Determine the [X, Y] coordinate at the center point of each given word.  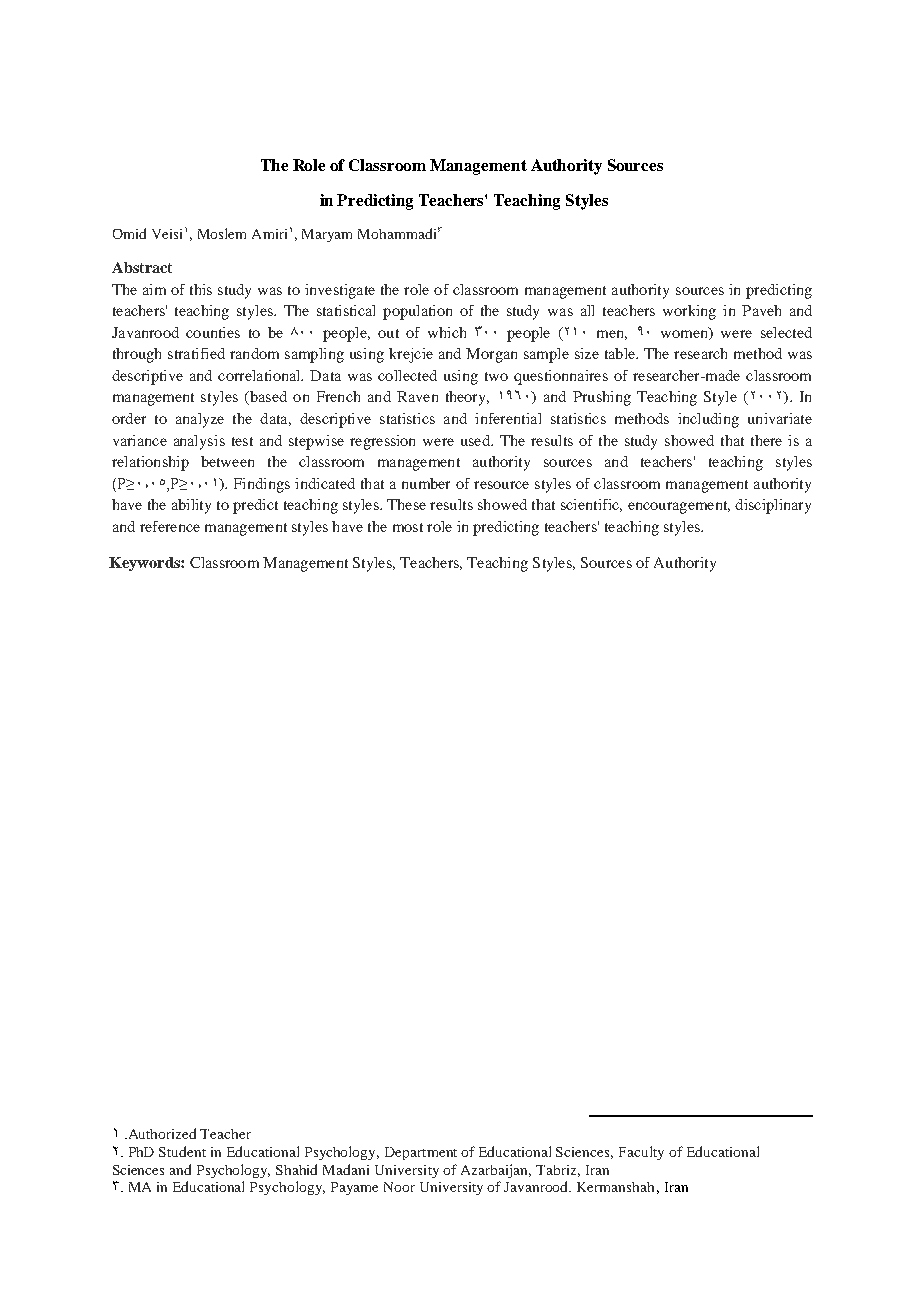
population [417, 312]
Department [421, 1153]
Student [182, 1151]
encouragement [679, 507]
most [408, 527]
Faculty [641, 1153]
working [689, 312]
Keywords [145, 564]
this [201, 289]
